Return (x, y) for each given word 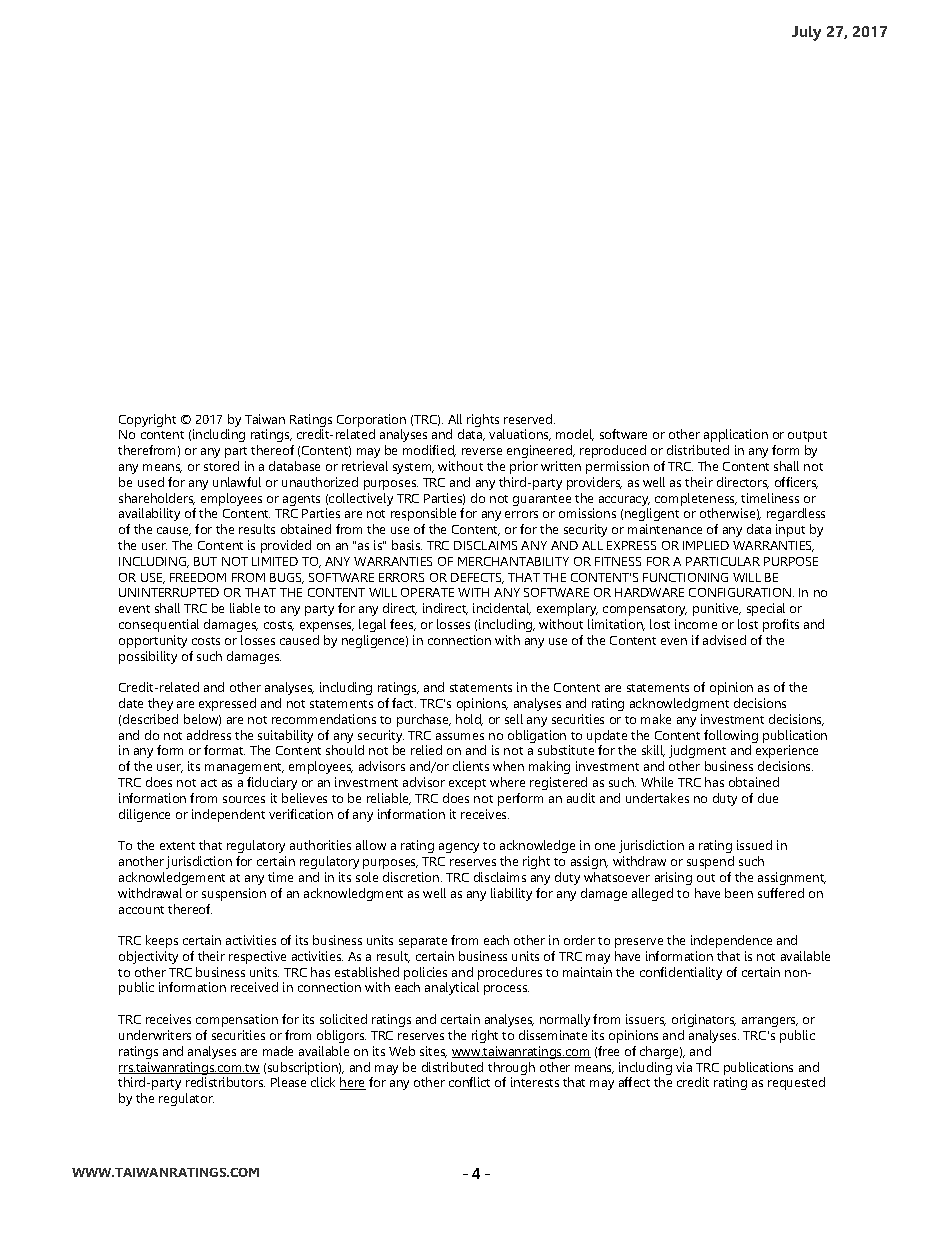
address (209, 735)
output (807, 436)
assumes (460, 736)
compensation (237, 1020)
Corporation (371, 422)
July (806, 33)
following (731, 738)
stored (221, 466)
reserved (529, 419)
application (736, 435)
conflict (469, 1082)
